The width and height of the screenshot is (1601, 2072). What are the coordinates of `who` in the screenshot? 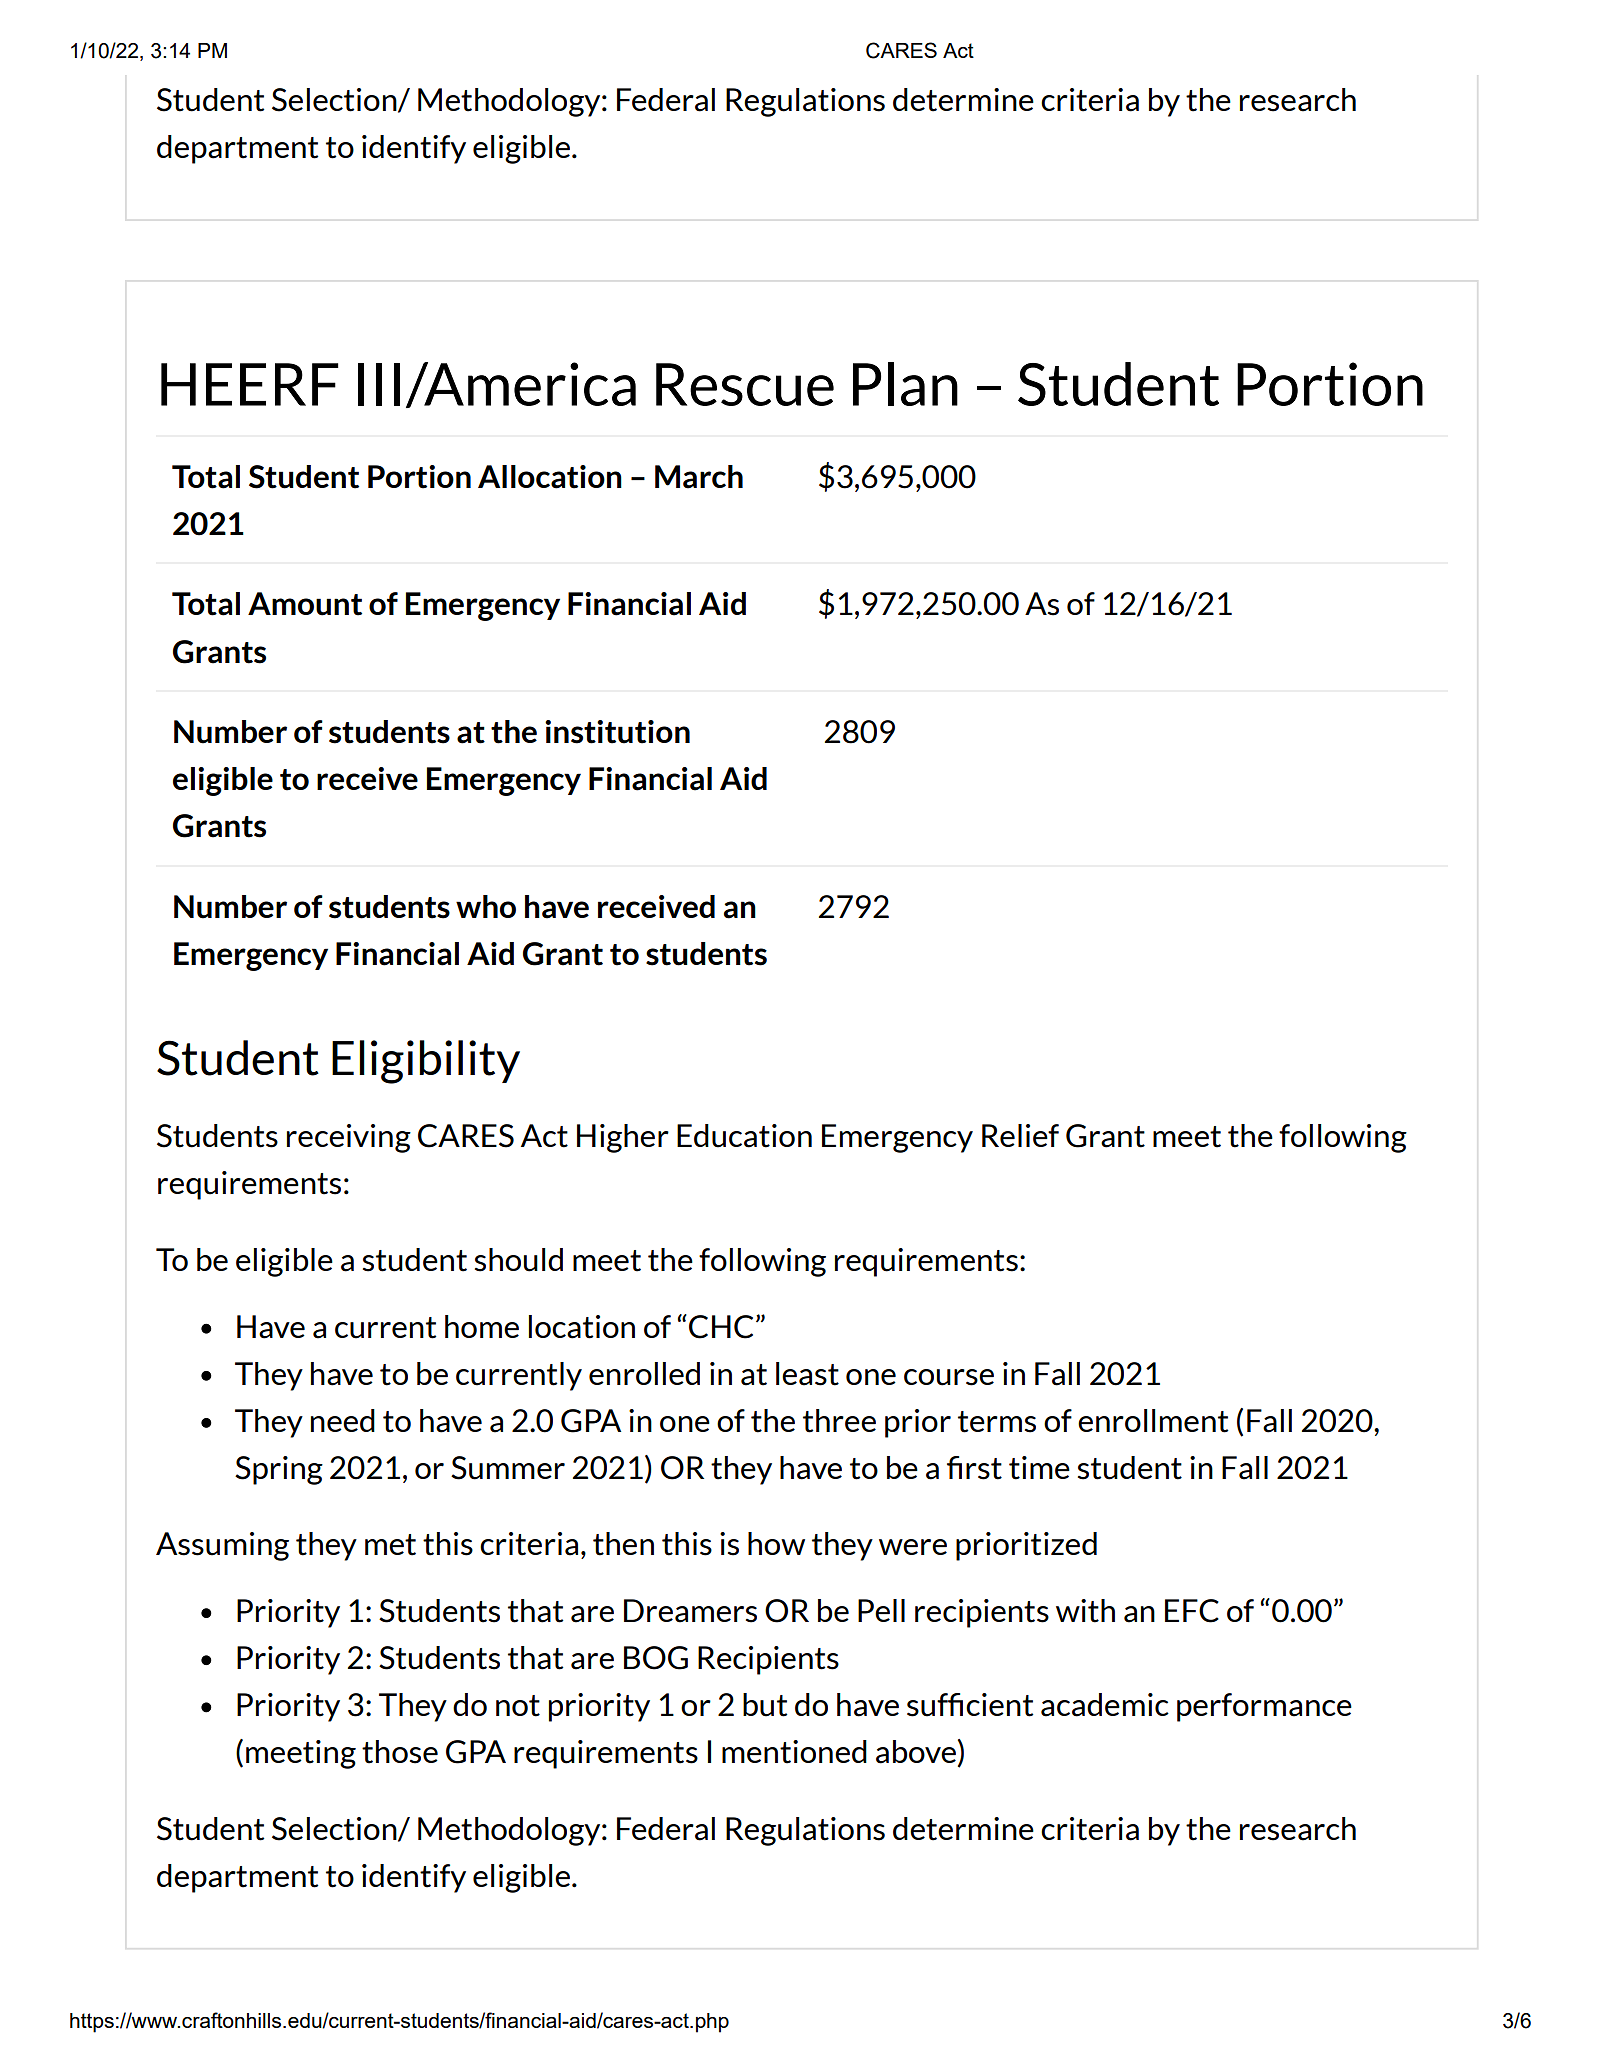 It's located at (486, 906).
